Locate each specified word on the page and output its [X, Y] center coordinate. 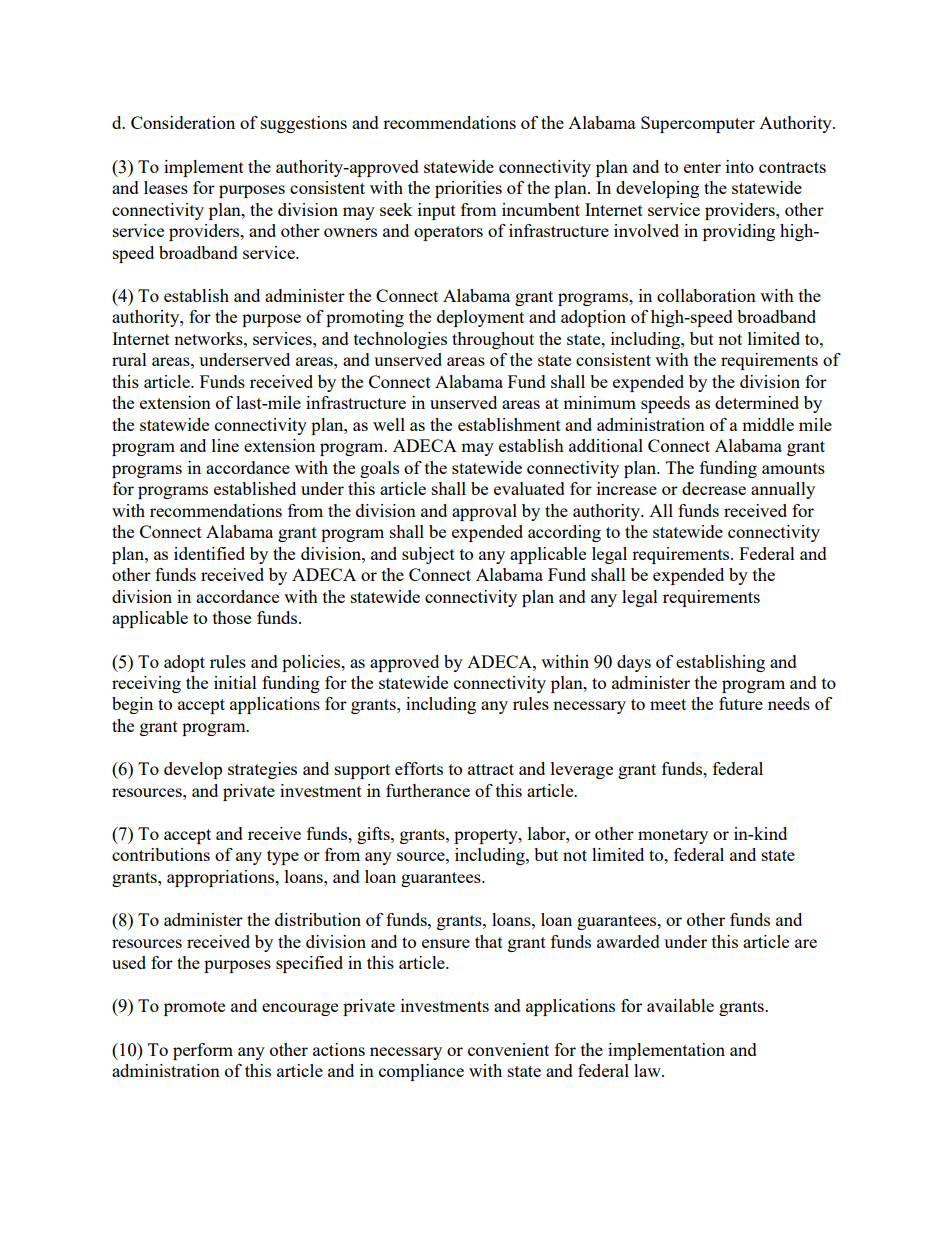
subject [428, 555]
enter [702, 167]
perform [203, 1051]
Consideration [183, 122]
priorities [468, 189]
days [634, 663]
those [232, 617]
